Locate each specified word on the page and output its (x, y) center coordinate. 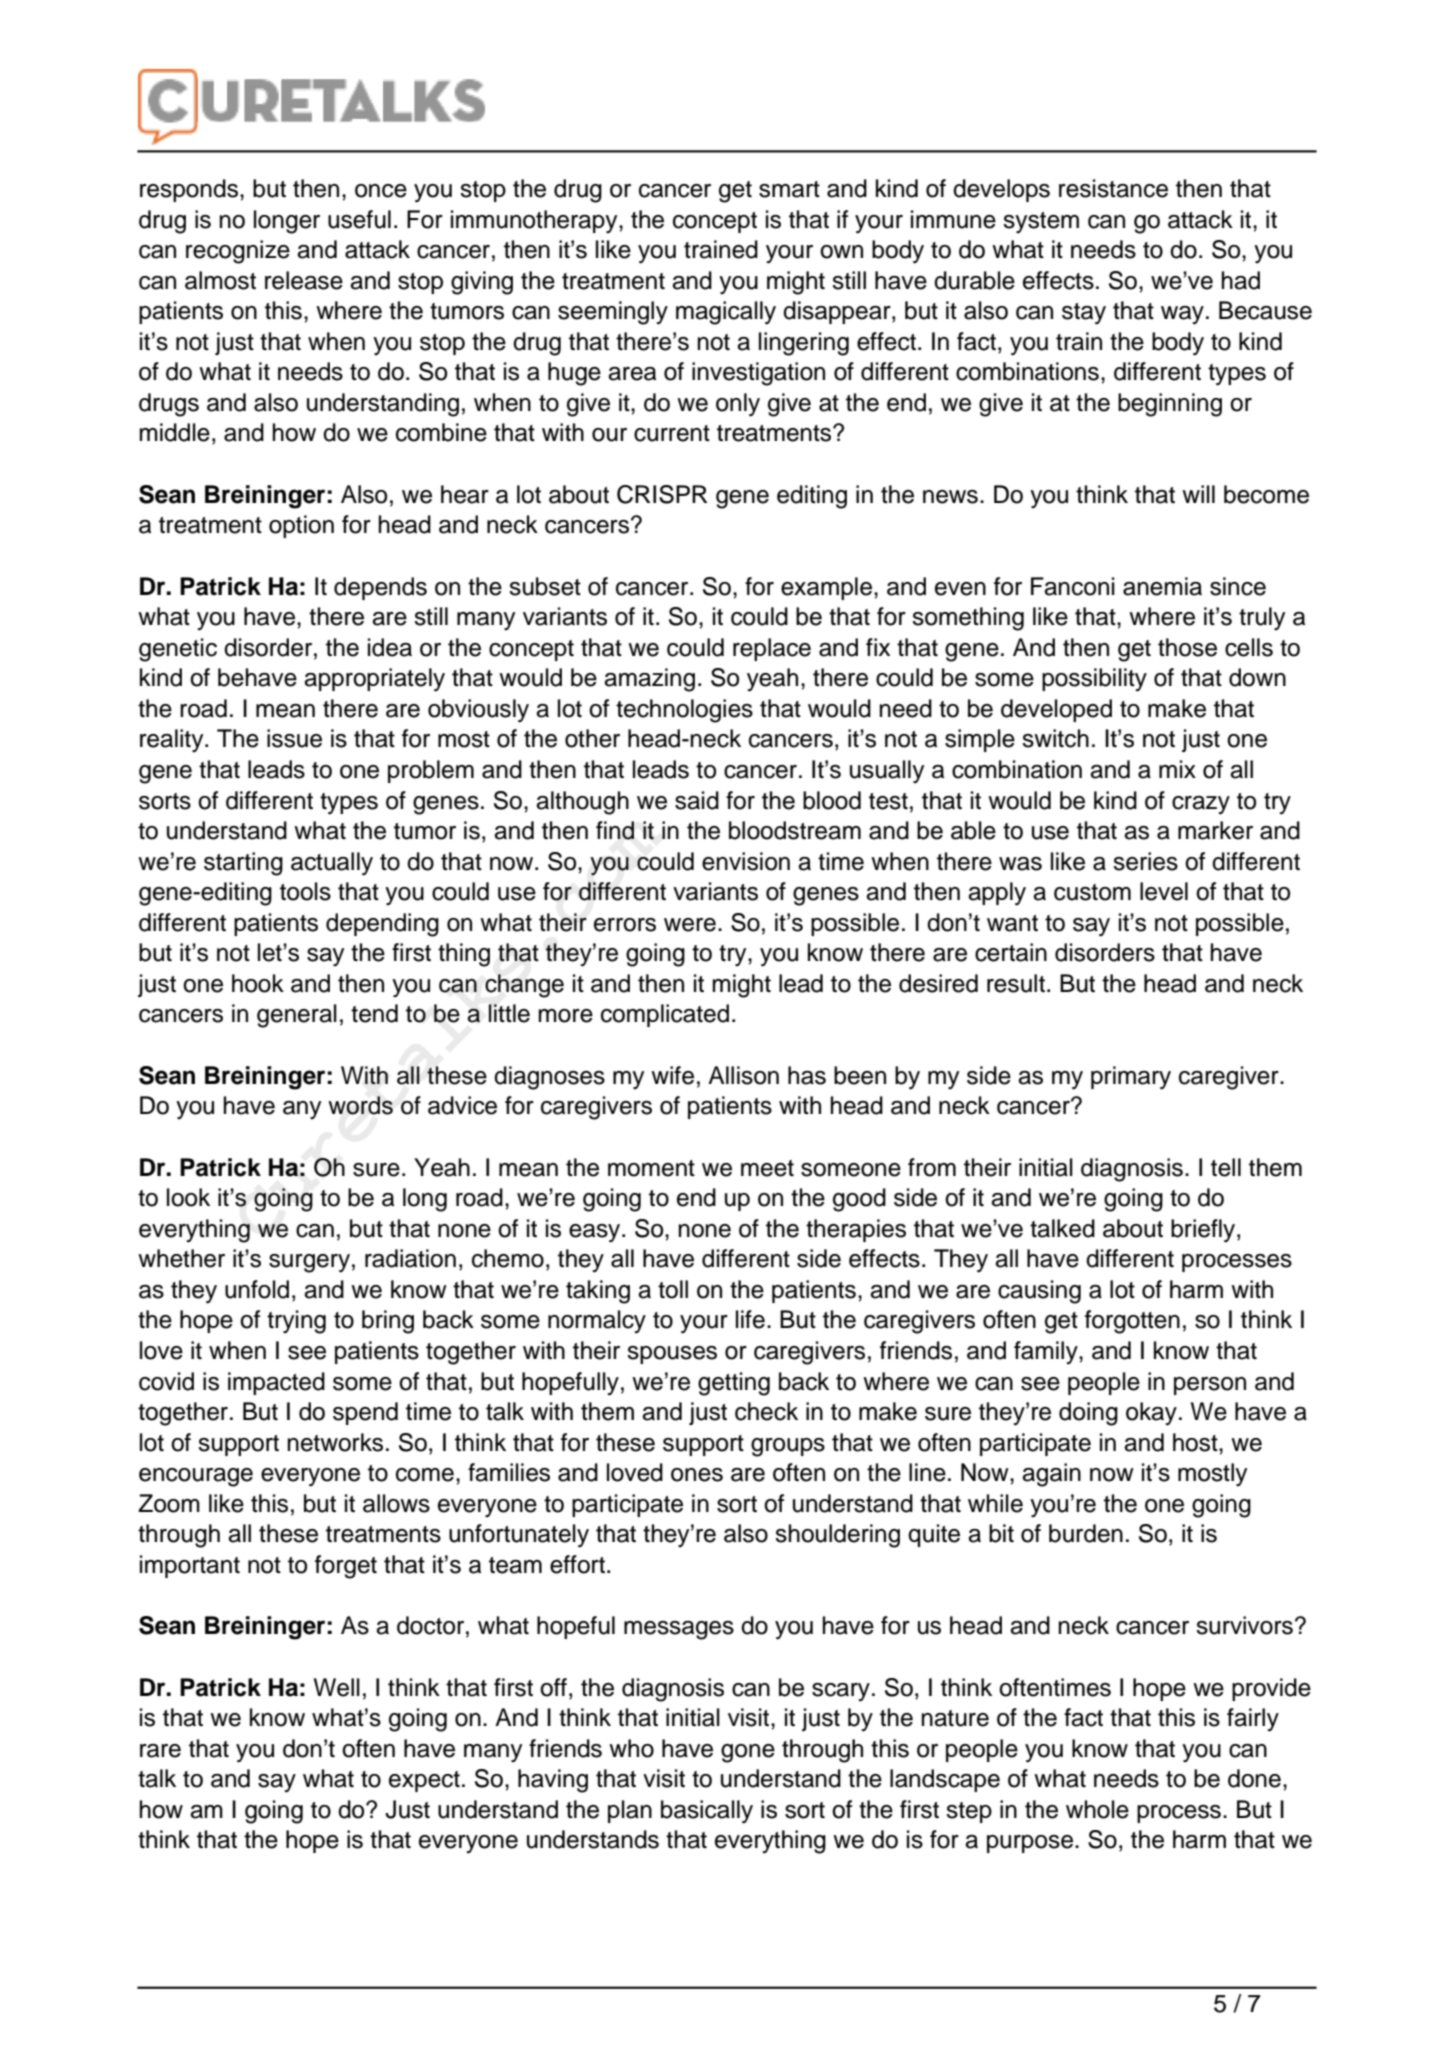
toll (673, 1289)
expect (424, 1781)
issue (294, 738)
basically (707, 1812)
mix (1177, 769)
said (697, 800)
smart (789, 189)
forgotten (1132, 1322)
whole (1097, 1809)
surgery (309, 1263)
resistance (1113, 188)
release (304, 280)
